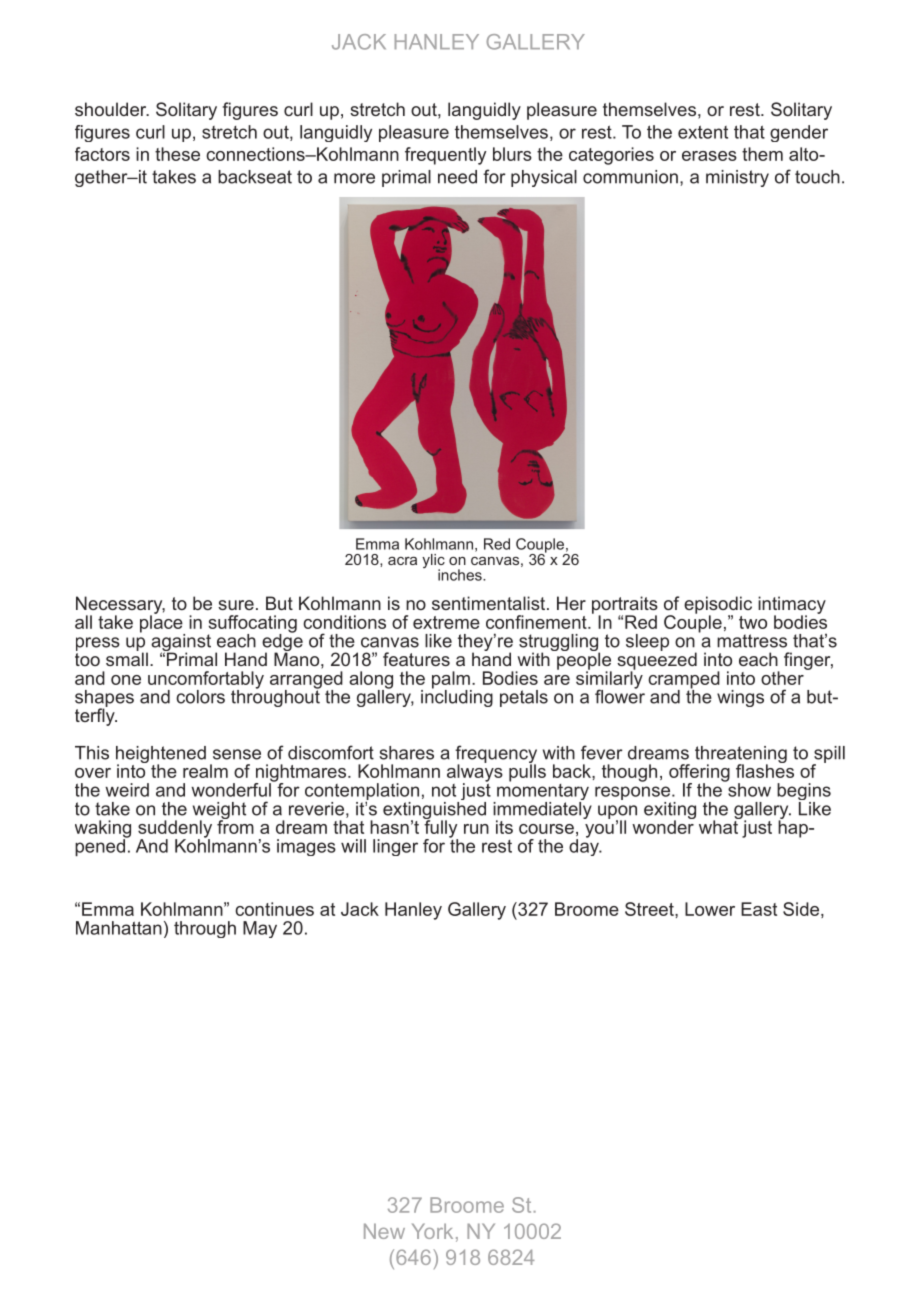 This document has width=924, height=1308. Describe the element at coordinates (441, 829) in the document. I see `fully` at that location.
